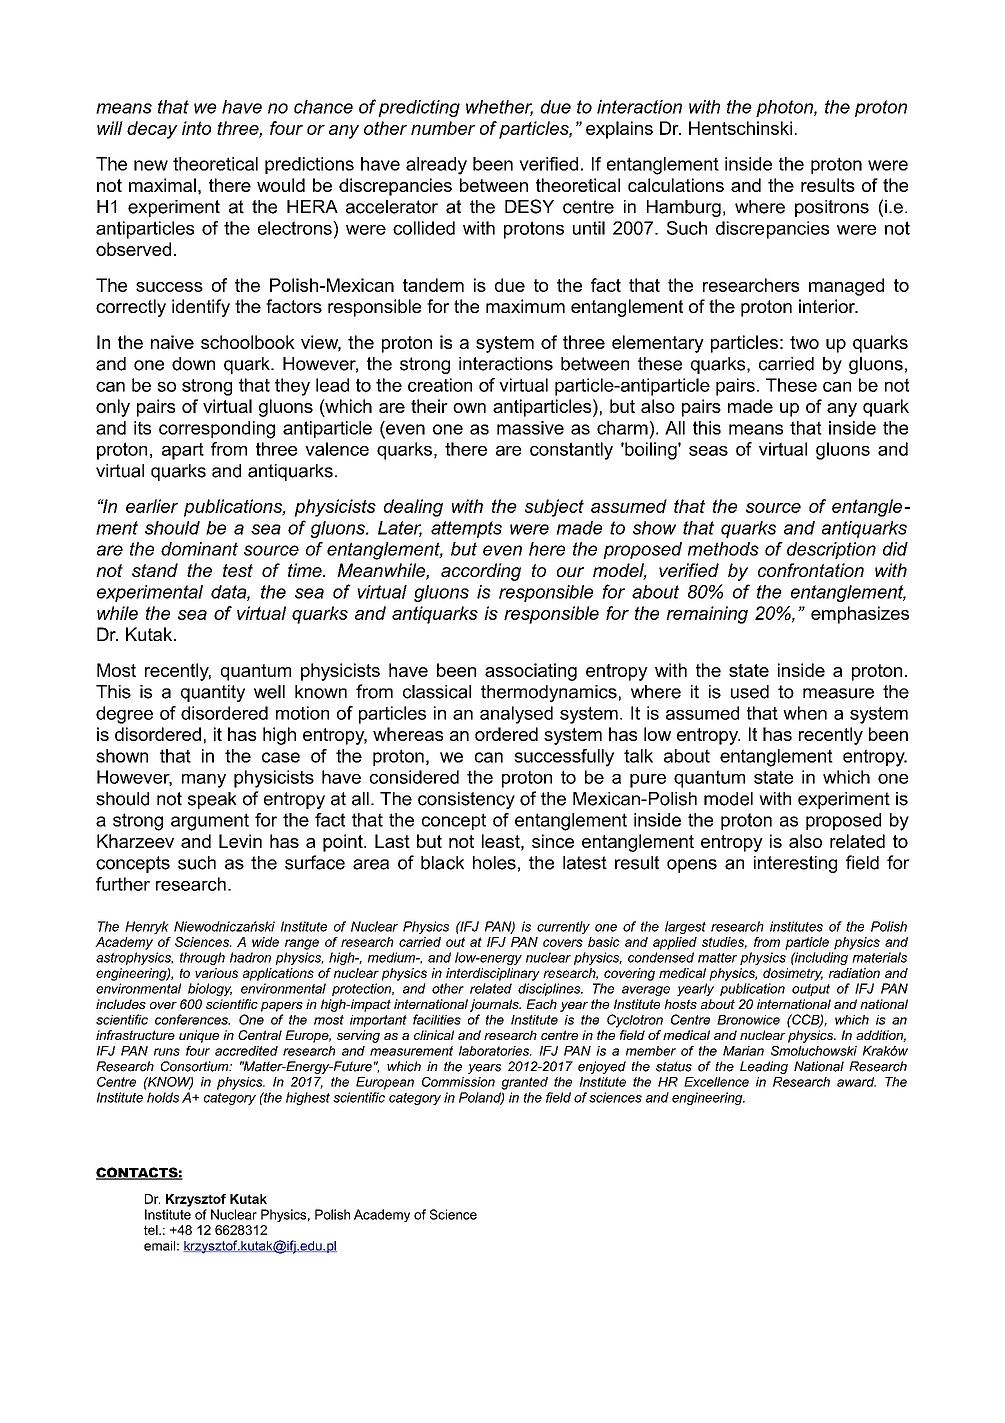 This screenshot has height=1423, width=1005. I want to click on holes, so click(494, 863).
